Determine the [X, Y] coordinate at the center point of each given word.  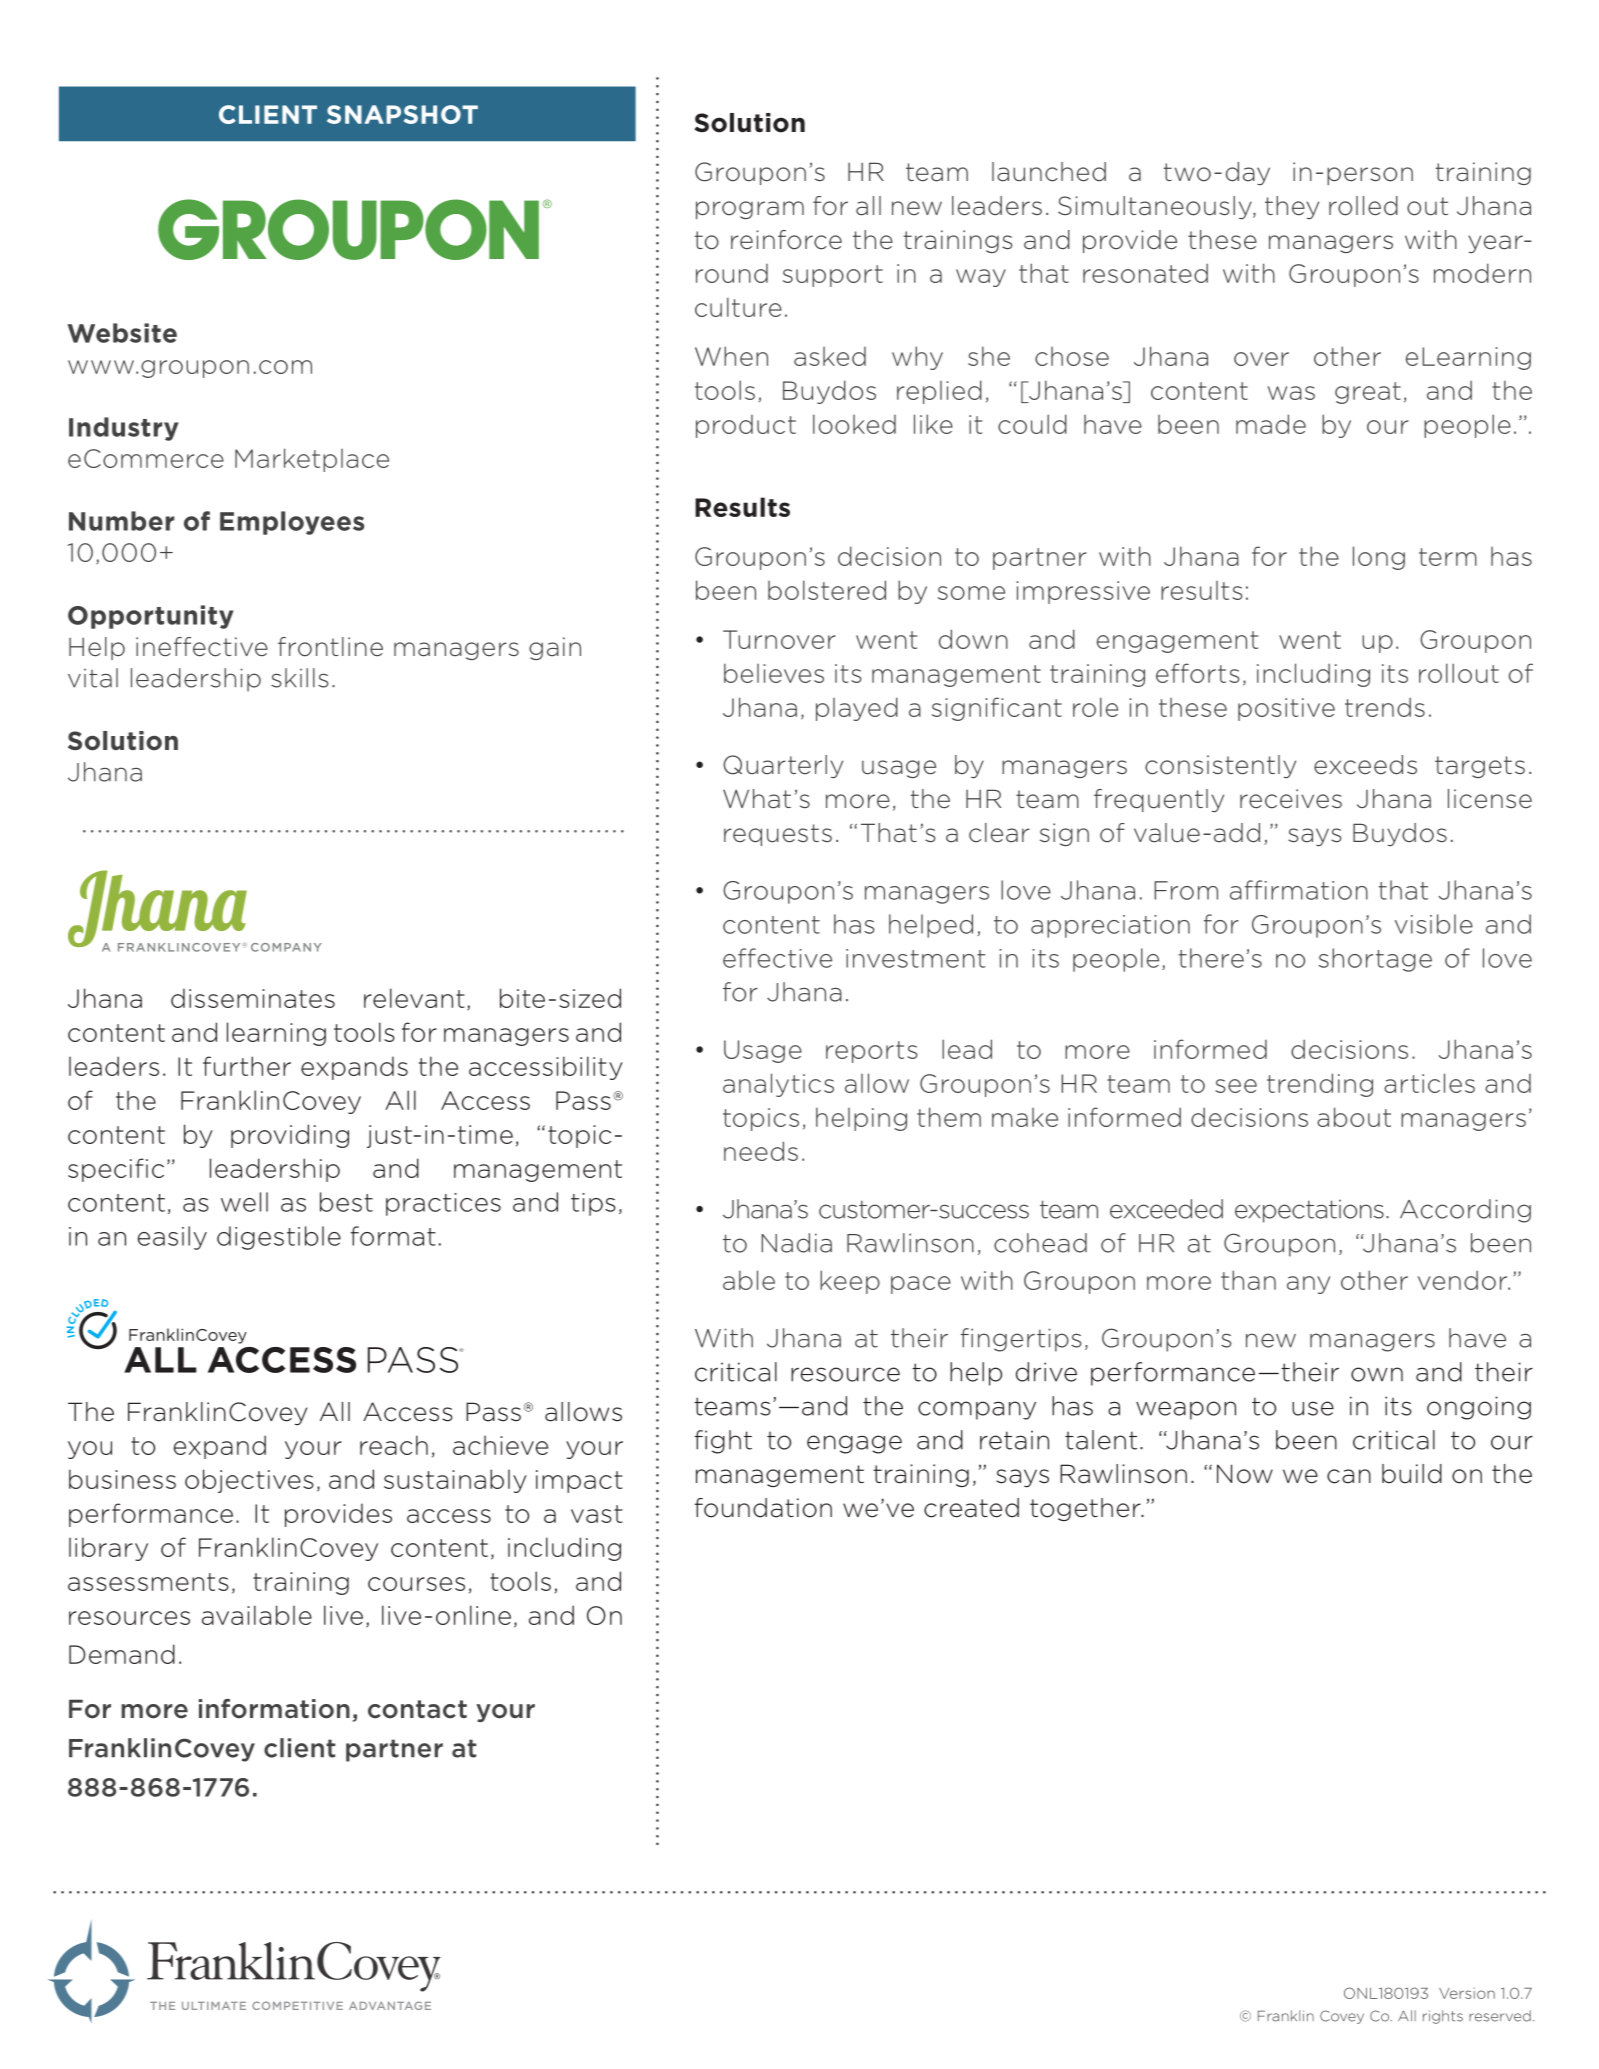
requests [778, 835]
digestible [279, 1238]
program [750, 210]
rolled [1363, 206]
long [1379, 558]
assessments [148, 1582]
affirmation [1299, 890]
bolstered [827, 590]
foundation [763, 1508]
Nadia [796, 1243]
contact [417, 1709]
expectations [1309, 1211]
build [1412, 1474]
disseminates [253, 998]
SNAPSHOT [402, 114]
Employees [292, 523]
